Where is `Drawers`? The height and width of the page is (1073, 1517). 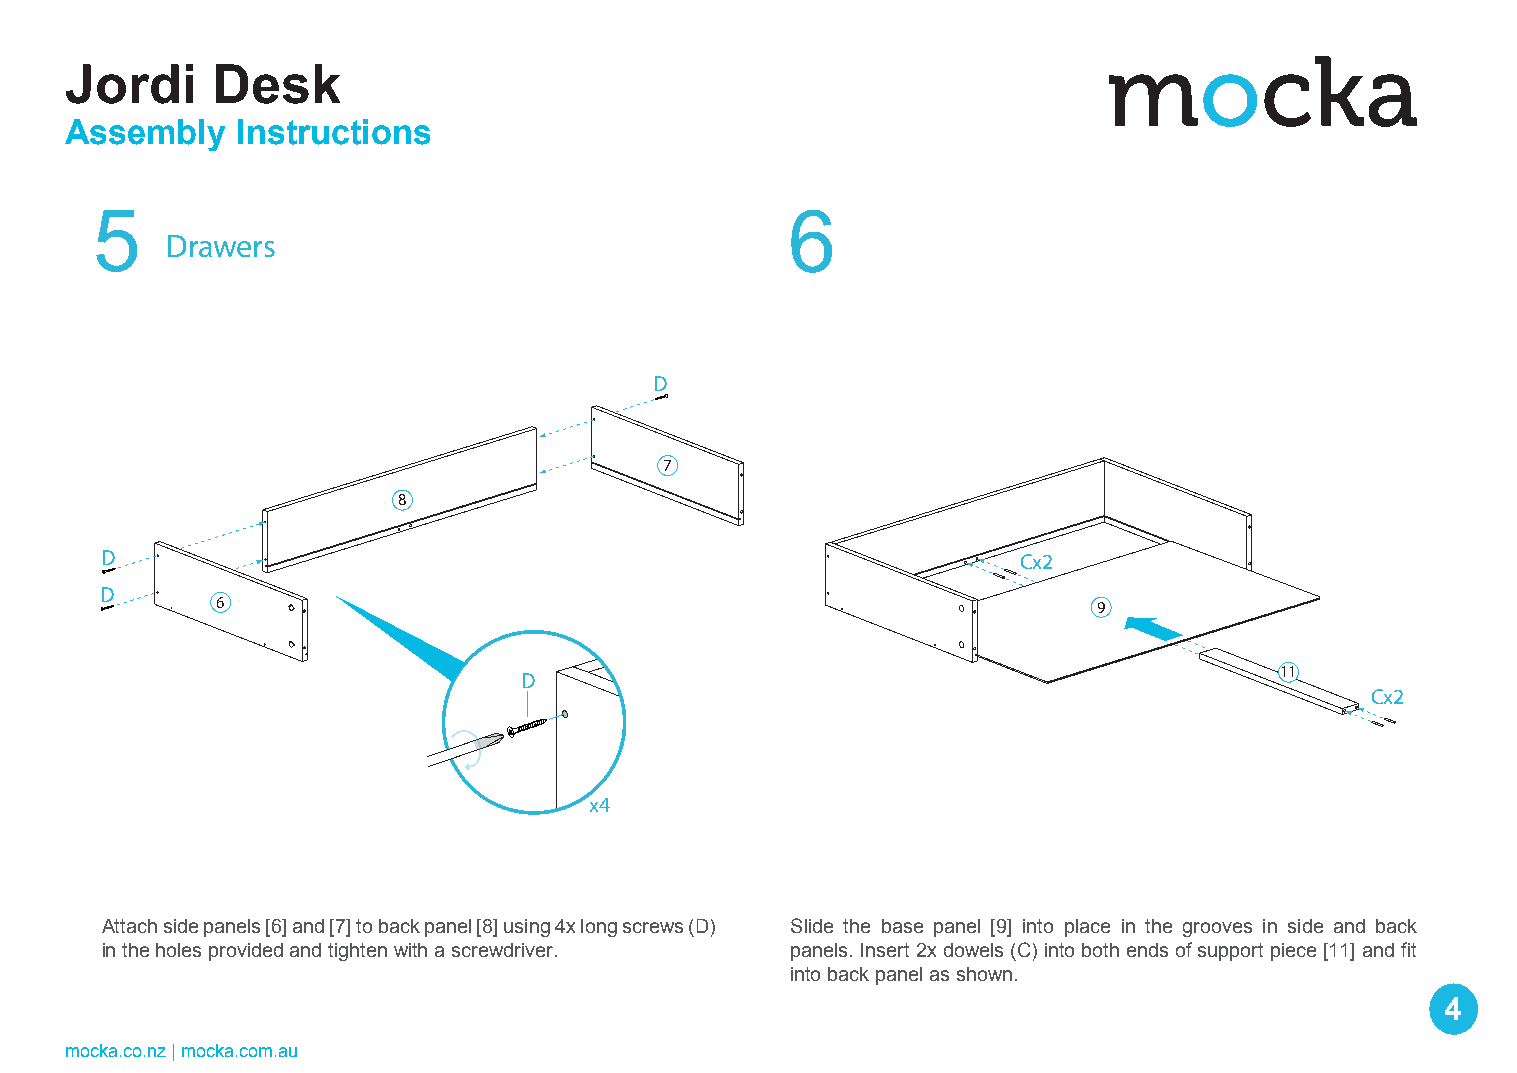 Drawers is located at coordinates (221, 246).
